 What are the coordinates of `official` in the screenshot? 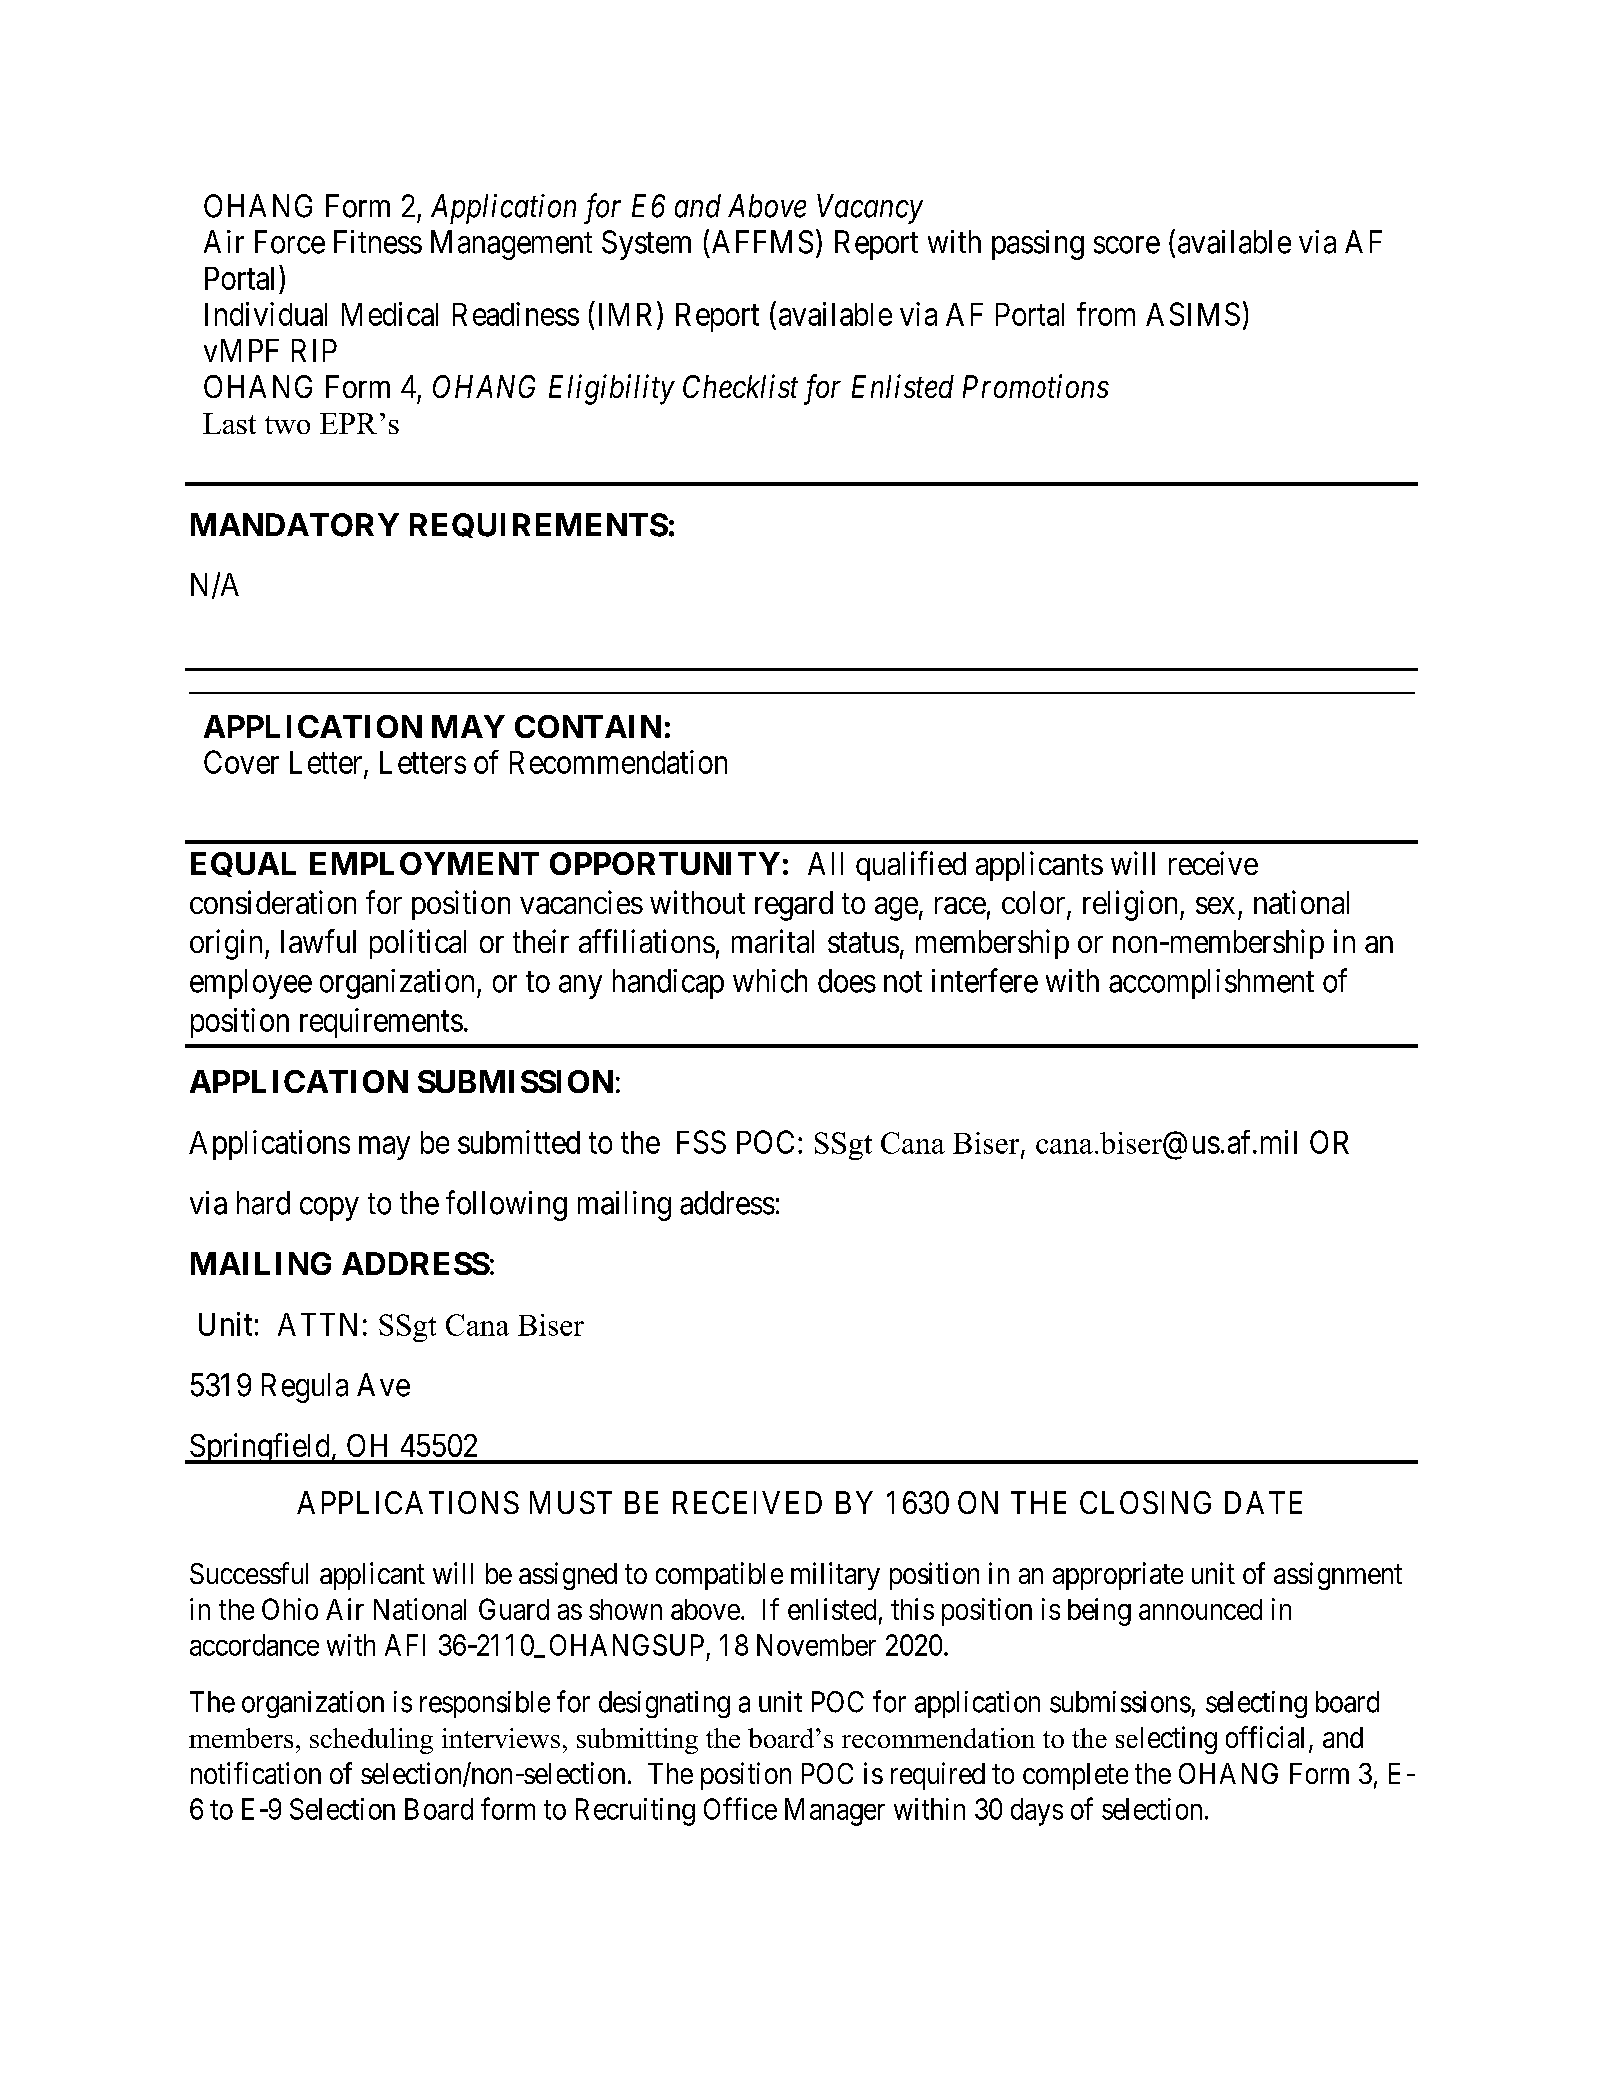 It's located at (1265, 1737).
